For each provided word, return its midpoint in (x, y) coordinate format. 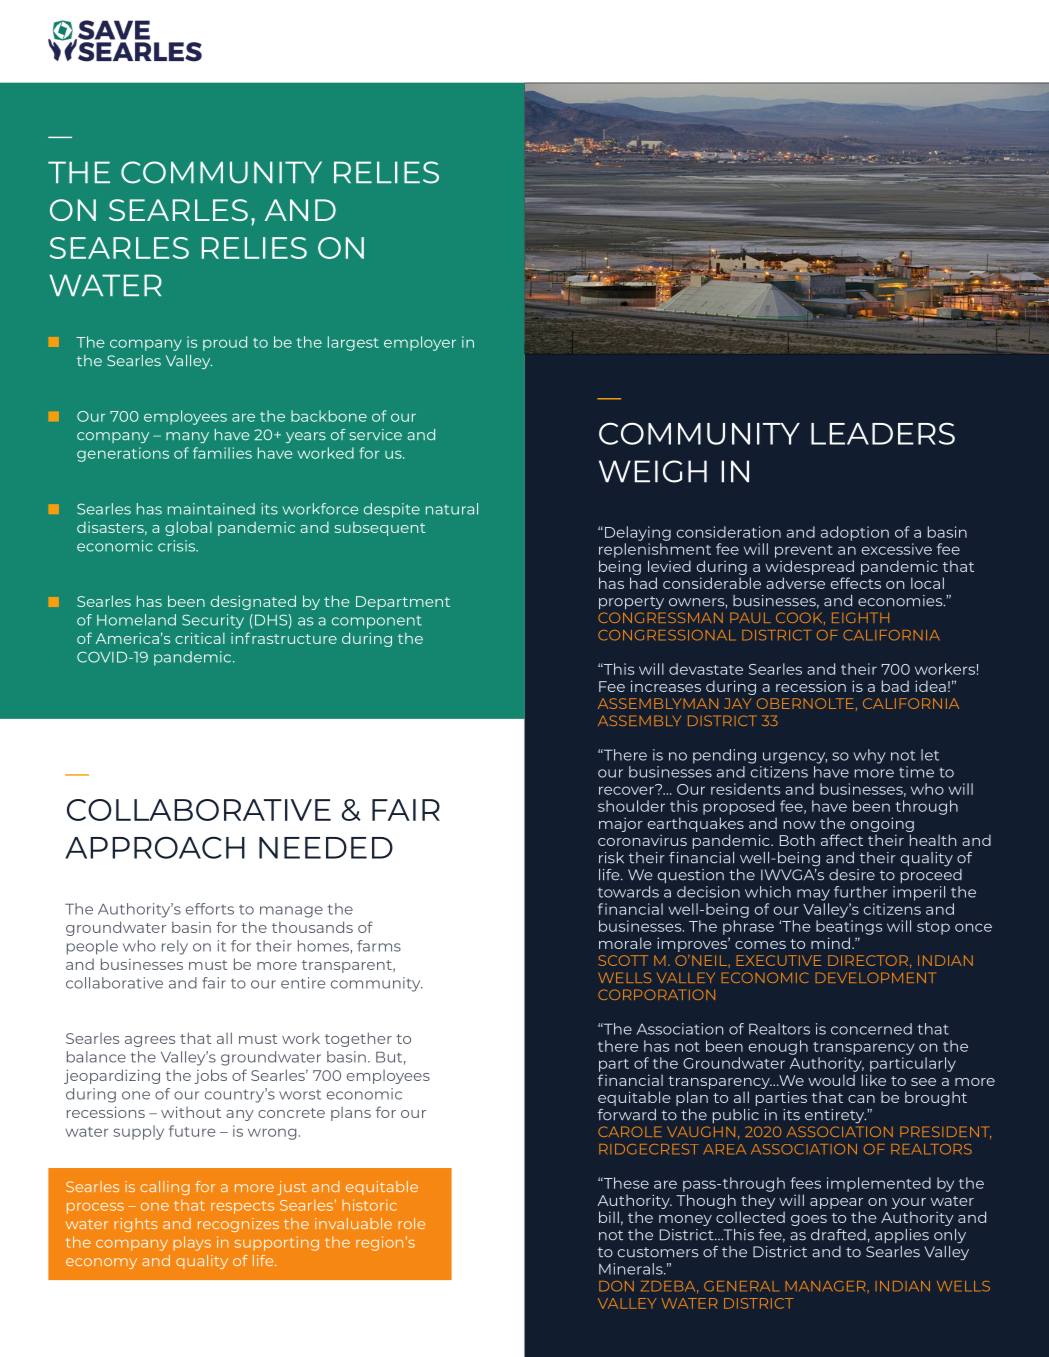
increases (666, 686)
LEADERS (883, 433)
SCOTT (623, 960)
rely (175, 947)
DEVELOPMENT (875, 977)
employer (420, 343)
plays (192, 1243)
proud (225, 343)
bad (895, 686)
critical (200, 638)
